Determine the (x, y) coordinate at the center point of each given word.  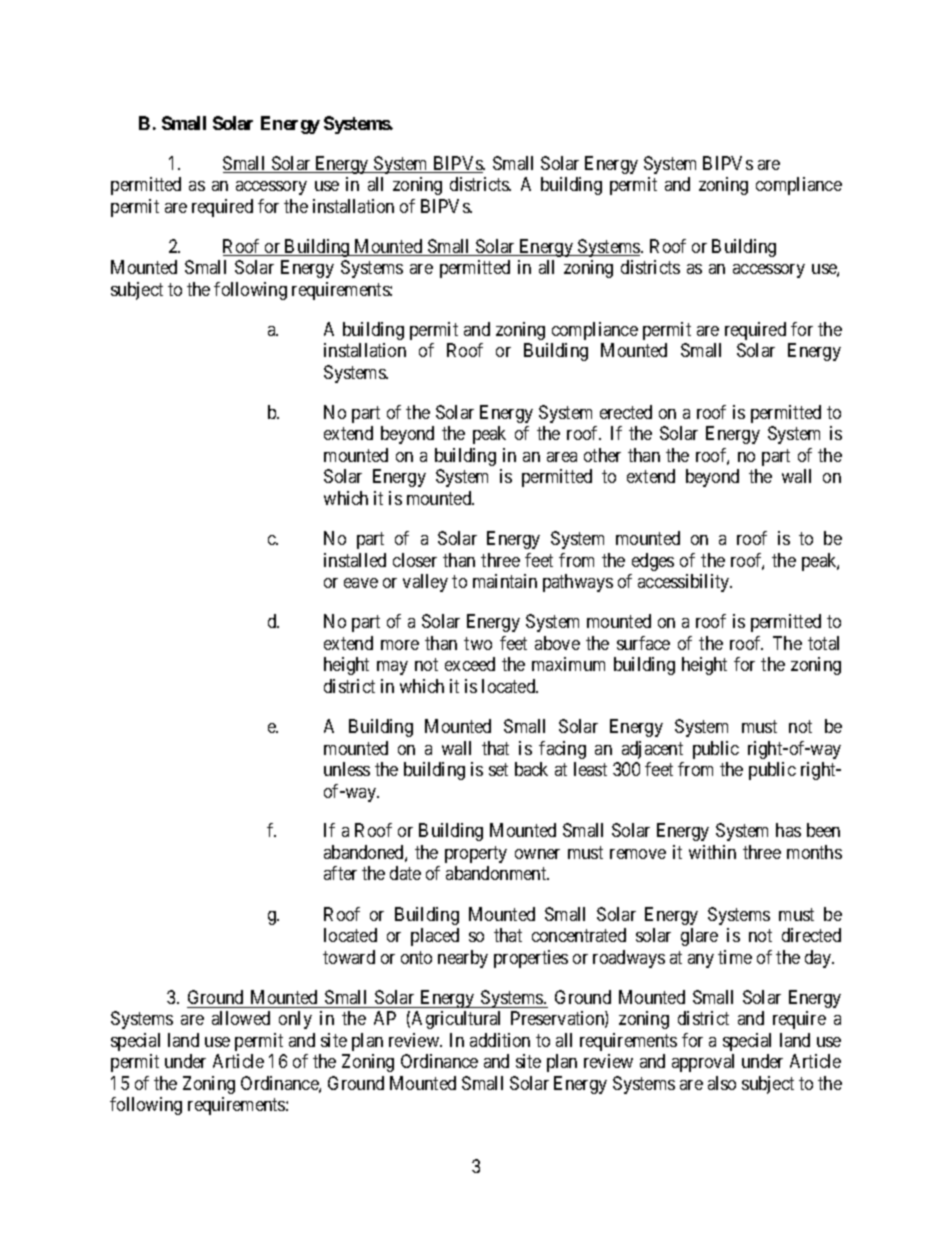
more (400, 645)
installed (355, 560)
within (712, 852)
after (340, 873)
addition (500, 1040)
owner (537, 854)
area (562, 457)
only (295, 1020)
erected (626, 412)
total (823, 643)
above (557, 643)
